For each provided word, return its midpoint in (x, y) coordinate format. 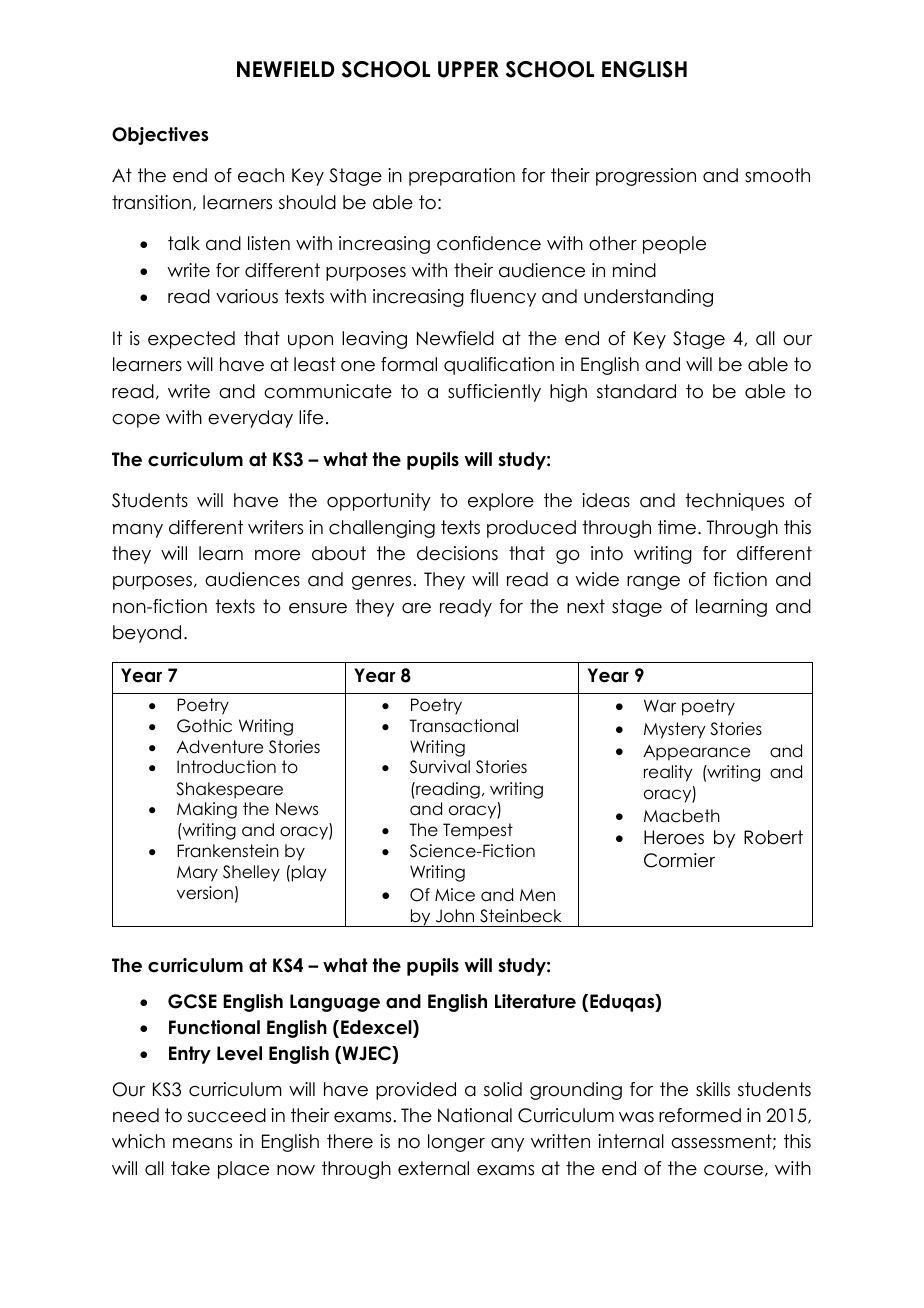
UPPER (468, 69)
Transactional (463, 726)
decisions (457, 553)
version (205, 893)
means (202, 1143)
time (677, 527)
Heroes (674, 837)
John (455, 916)
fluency (503, 298)
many (138, 531)
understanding (648, 298)
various (247, 296)
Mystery (675, 730)
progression (646, 177)
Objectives (160, 136)
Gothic (204, 726)
